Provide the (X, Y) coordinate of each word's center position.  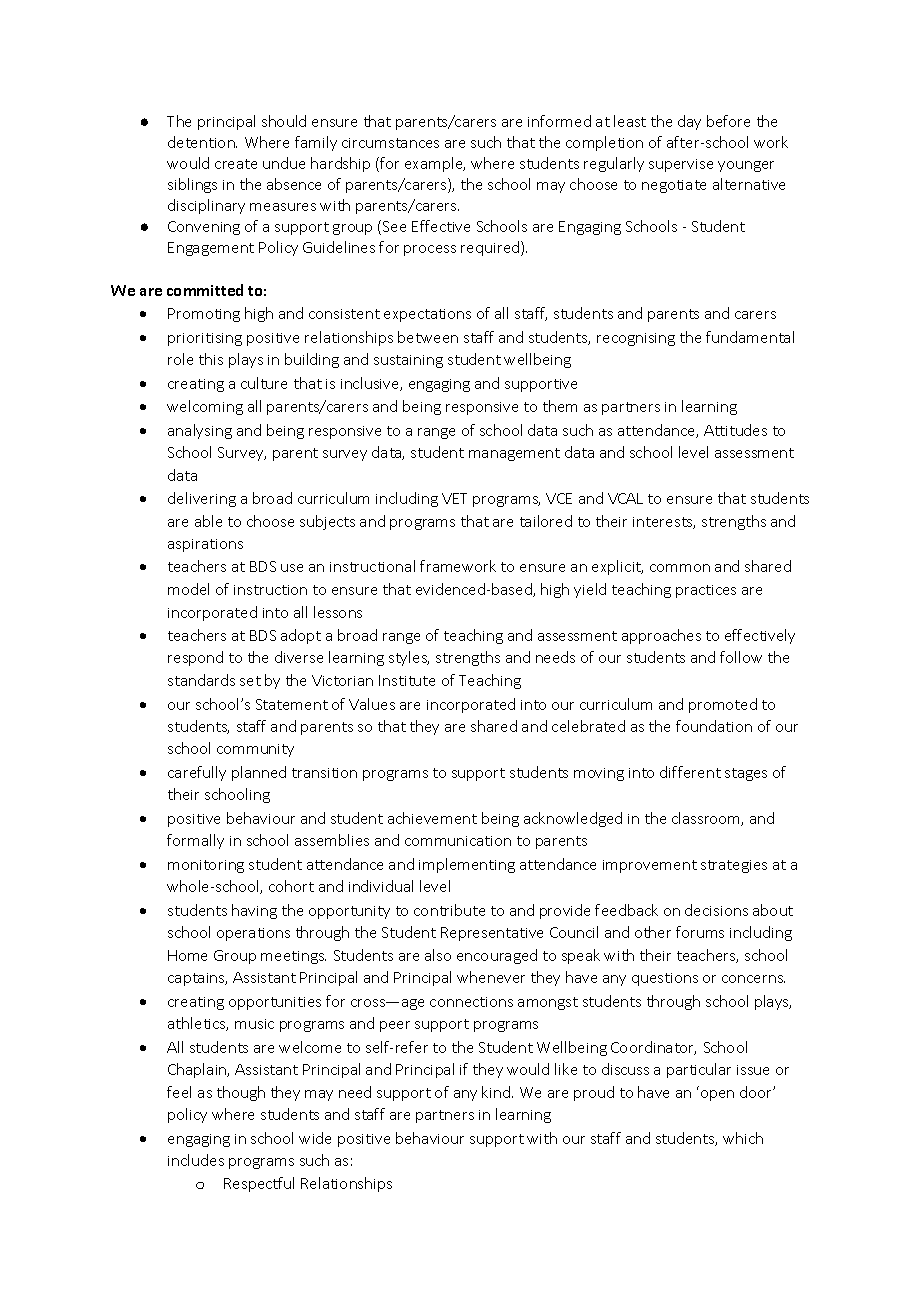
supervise (681, 165)
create (236, 164)
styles (409, 658)
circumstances (390, 143)
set (250, 681)
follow (741, 657)
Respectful (259, 1184)
